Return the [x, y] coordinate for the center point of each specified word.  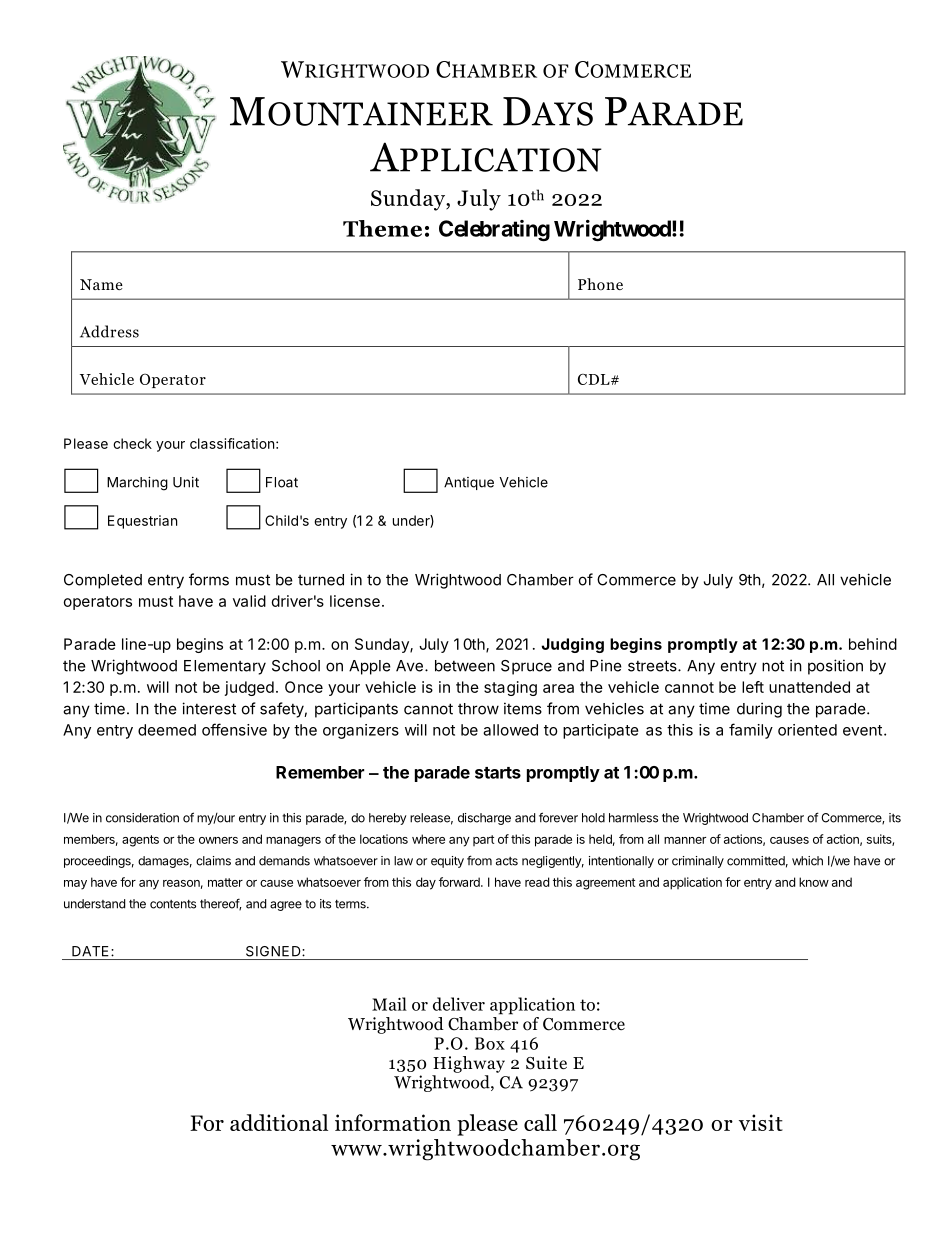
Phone [600, 284]
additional [279, 1122]
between [465, 666]
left [753, 687]
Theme [382, 228]
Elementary [225, 667]
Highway [469, 1064]
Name [101, 284]
